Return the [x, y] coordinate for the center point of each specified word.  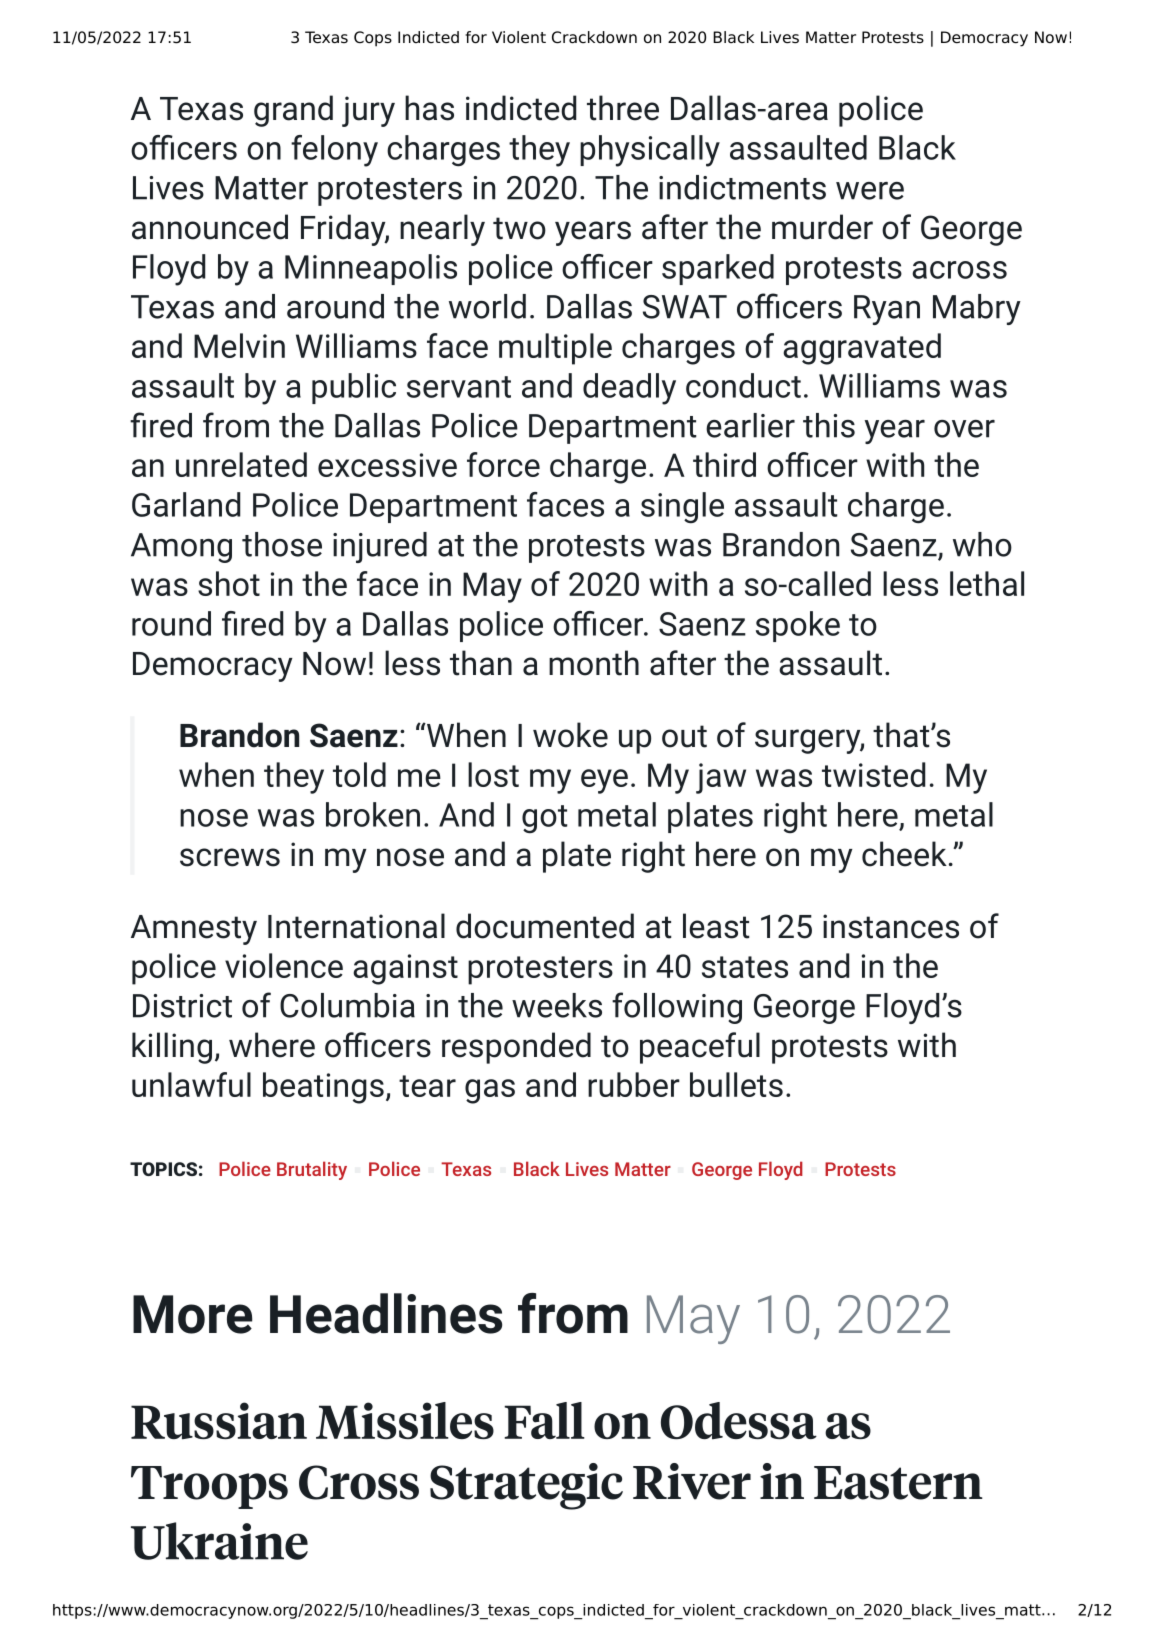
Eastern [898, 1483]
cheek [904, 854]
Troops [209, 1487]
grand [293, 111]
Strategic [526, 1486]
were [870, 191]
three [623, 108]
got [545, 819]
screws [230, 857]
